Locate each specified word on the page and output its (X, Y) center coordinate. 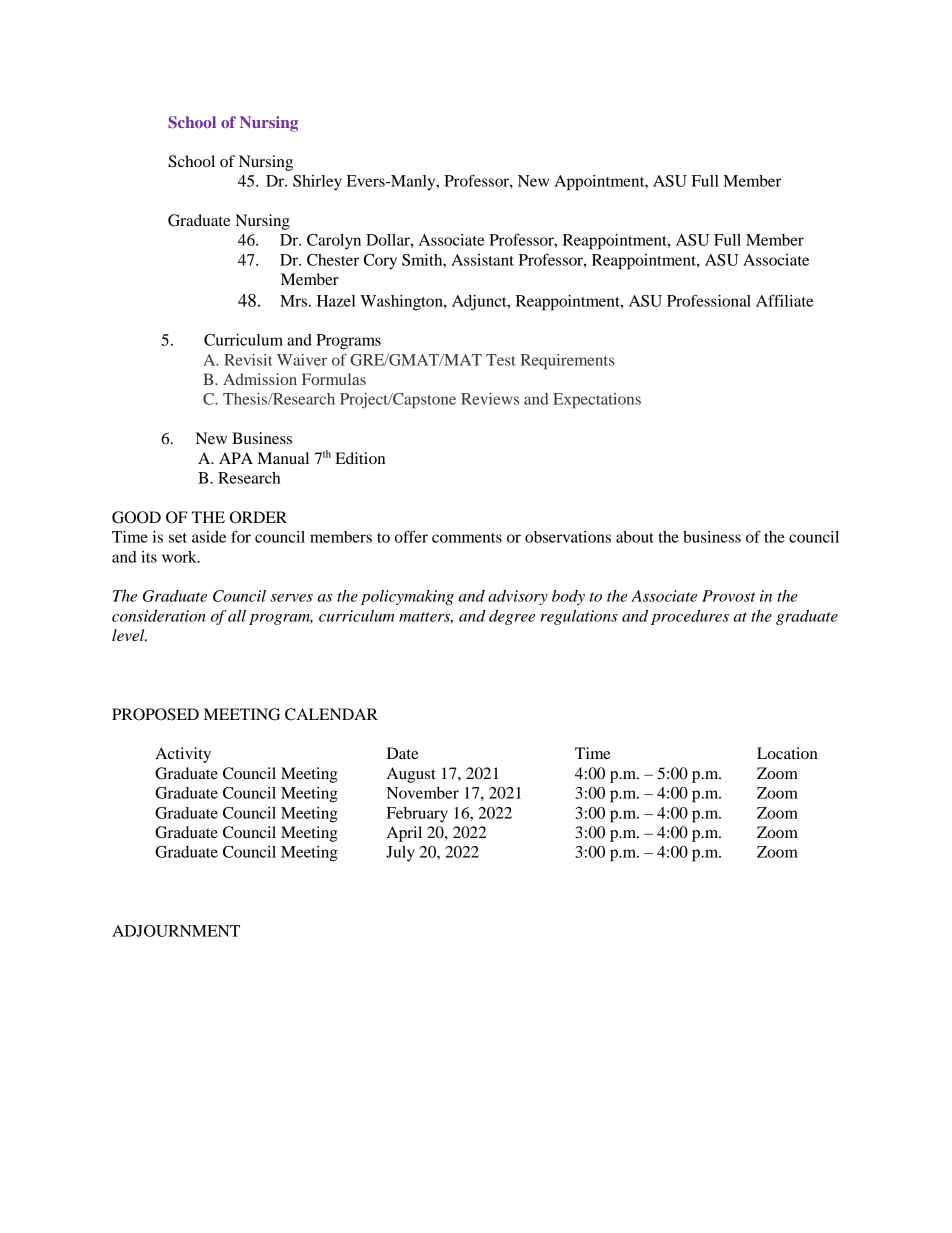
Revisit (248, 360)
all (237, 616)
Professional (709, 300)
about (635, 537)
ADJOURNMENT (176, 931)
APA (236, 458)
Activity (183, 755)
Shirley (317, 183)
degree (512, 617)
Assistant (482, 260)
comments (467, 538)
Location (787, 753)
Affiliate (784, 300)
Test (501, 360)
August (411, 775)
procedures (690, 617)
